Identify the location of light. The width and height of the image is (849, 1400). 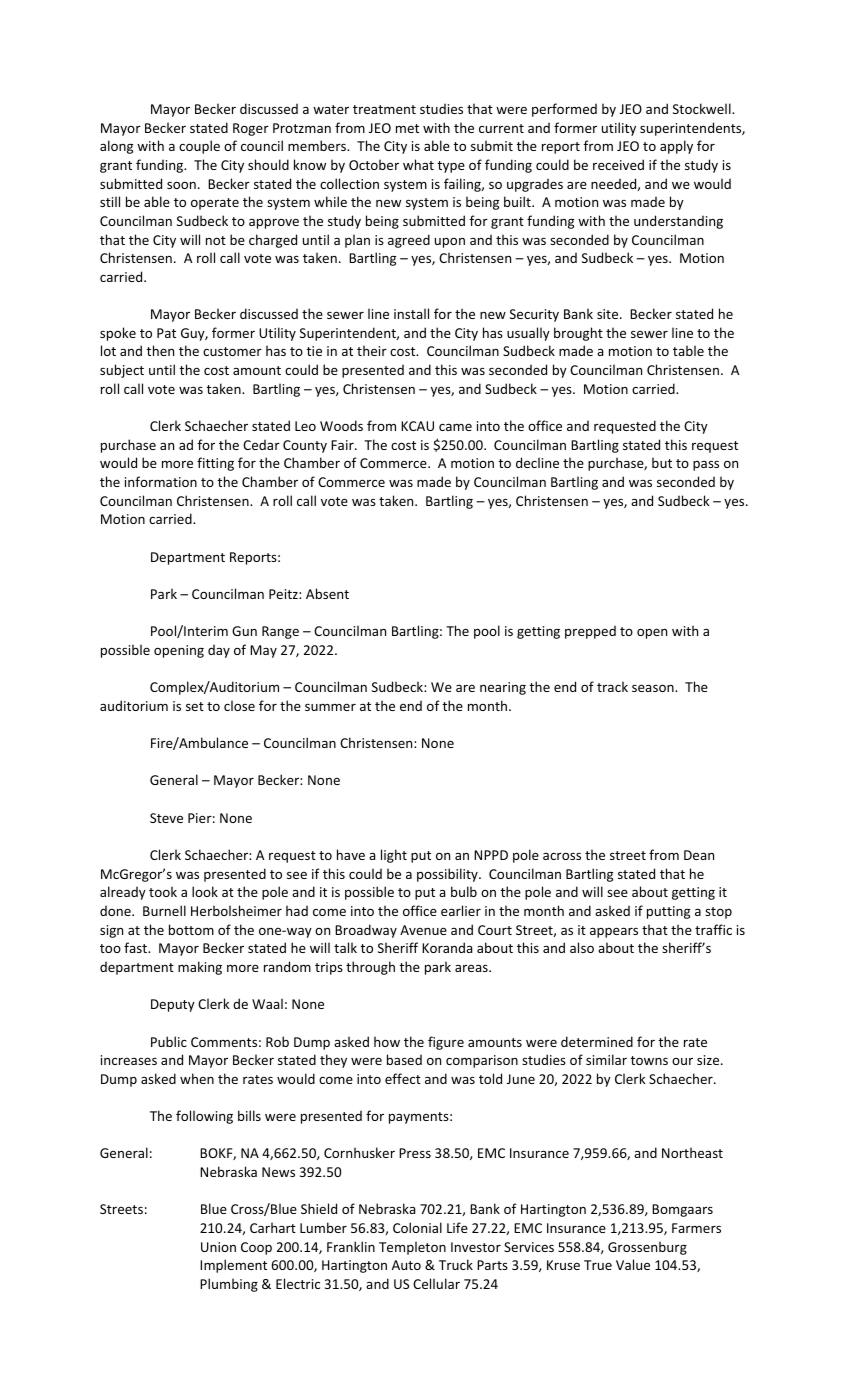
(394, 856).
